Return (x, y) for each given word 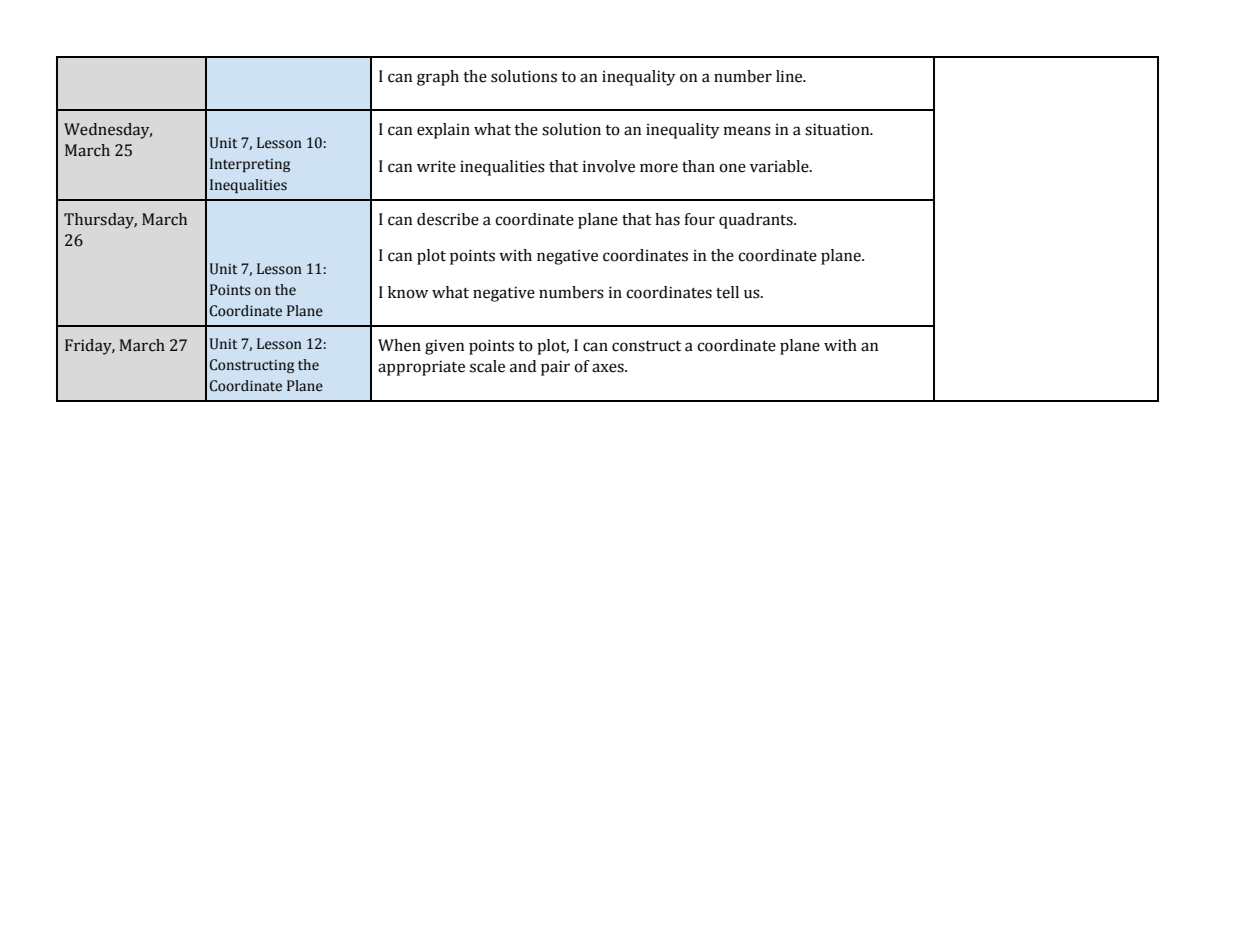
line (790, 76)
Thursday (100, 221)
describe (448, 219)
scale (487, 366)
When (399, 345)
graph (438, 78)
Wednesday (108, 131)
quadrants (757, 221)
